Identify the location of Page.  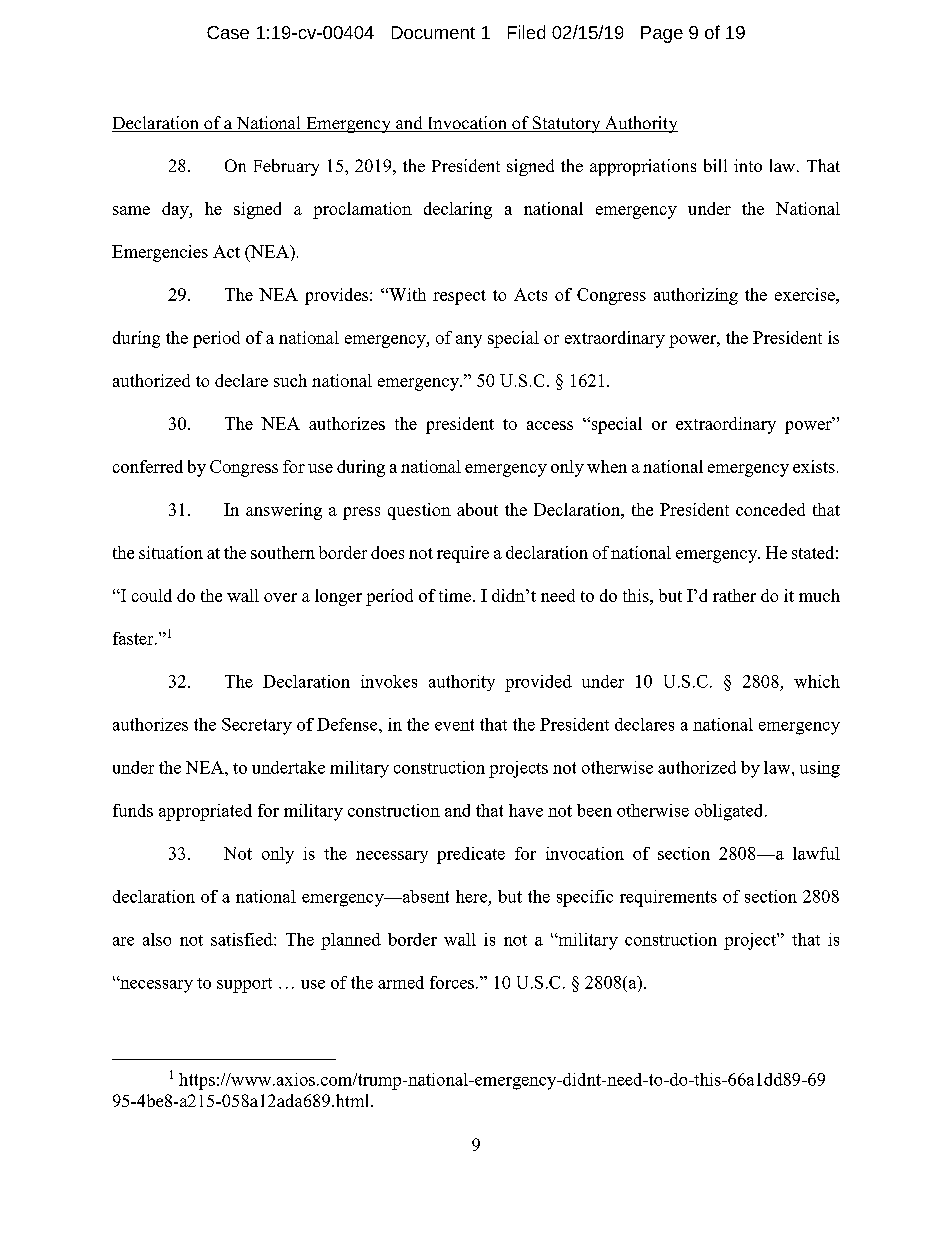
(662, 34).
